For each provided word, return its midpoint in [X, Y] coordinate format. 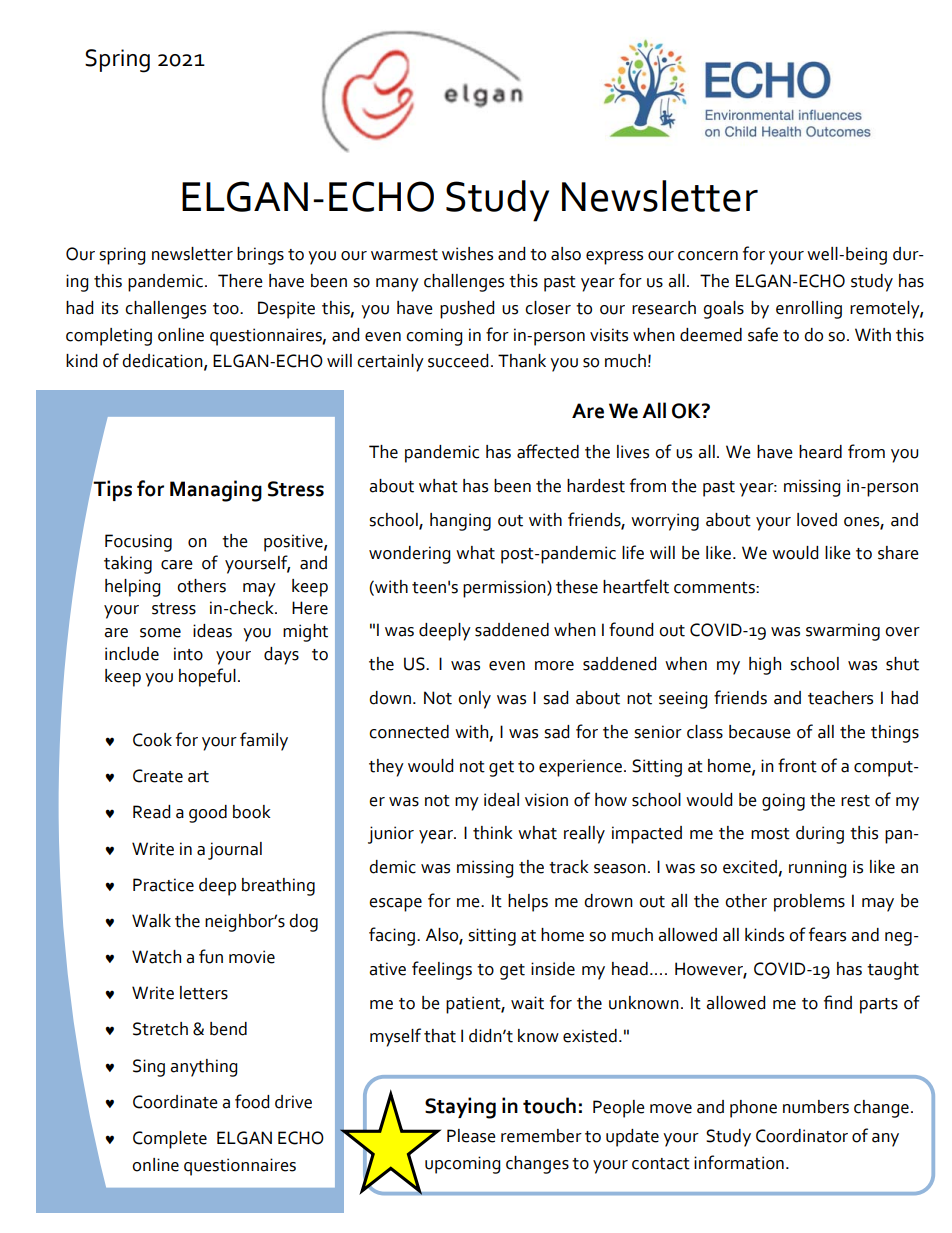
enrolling [809, 310]
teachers [840, 698]
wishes [467, 254]
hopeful [207, 677]
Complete [170, 1140]
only [474, 700]
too [227, 309]
